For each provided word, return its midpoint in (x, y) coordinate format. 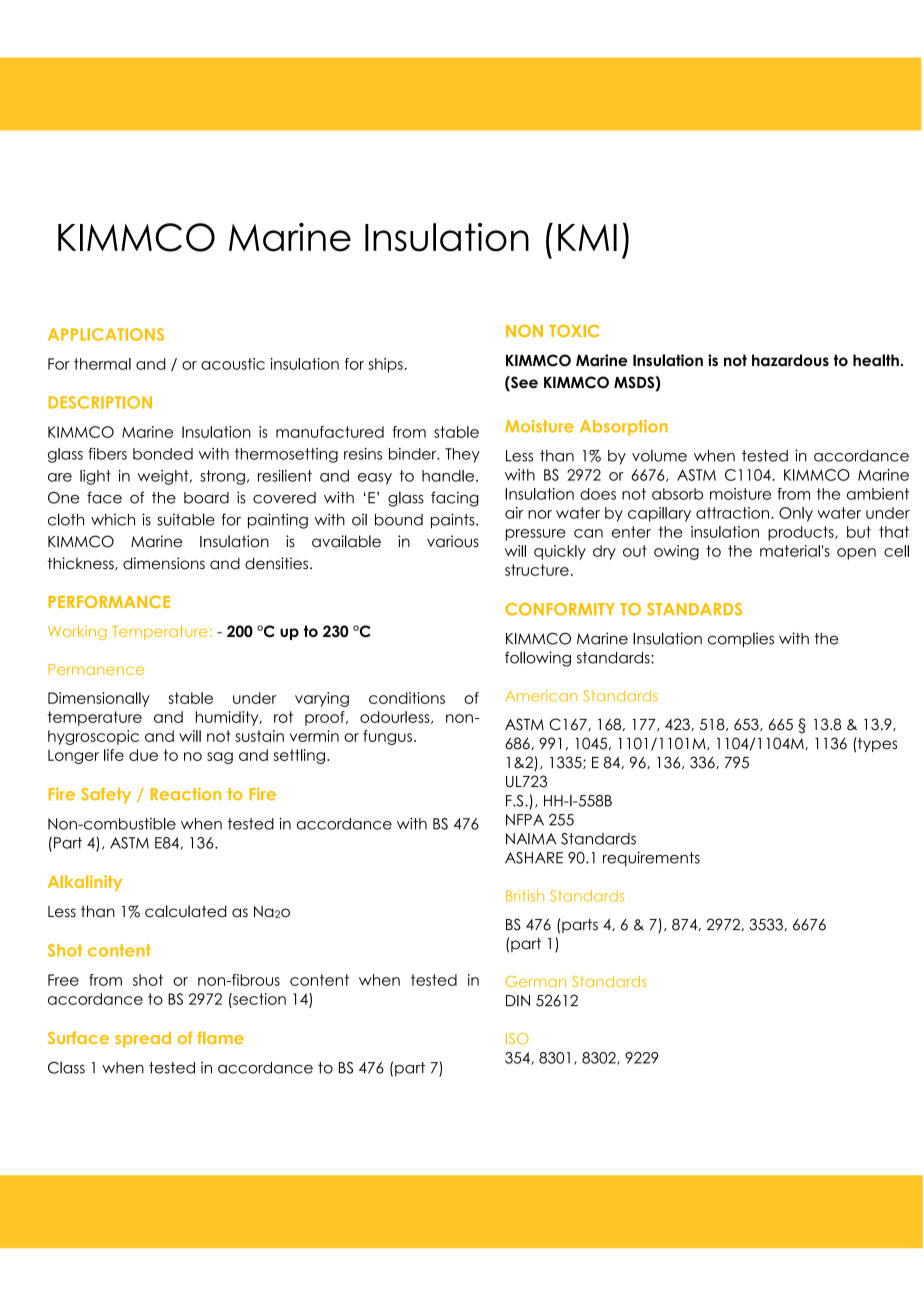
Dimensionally (99, 699)
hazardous (790, 360)
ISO (517, 1039)
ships (385, 365)
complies (741, 640)
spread (143, 1040)
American (541, 696)
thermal (102, 364)
